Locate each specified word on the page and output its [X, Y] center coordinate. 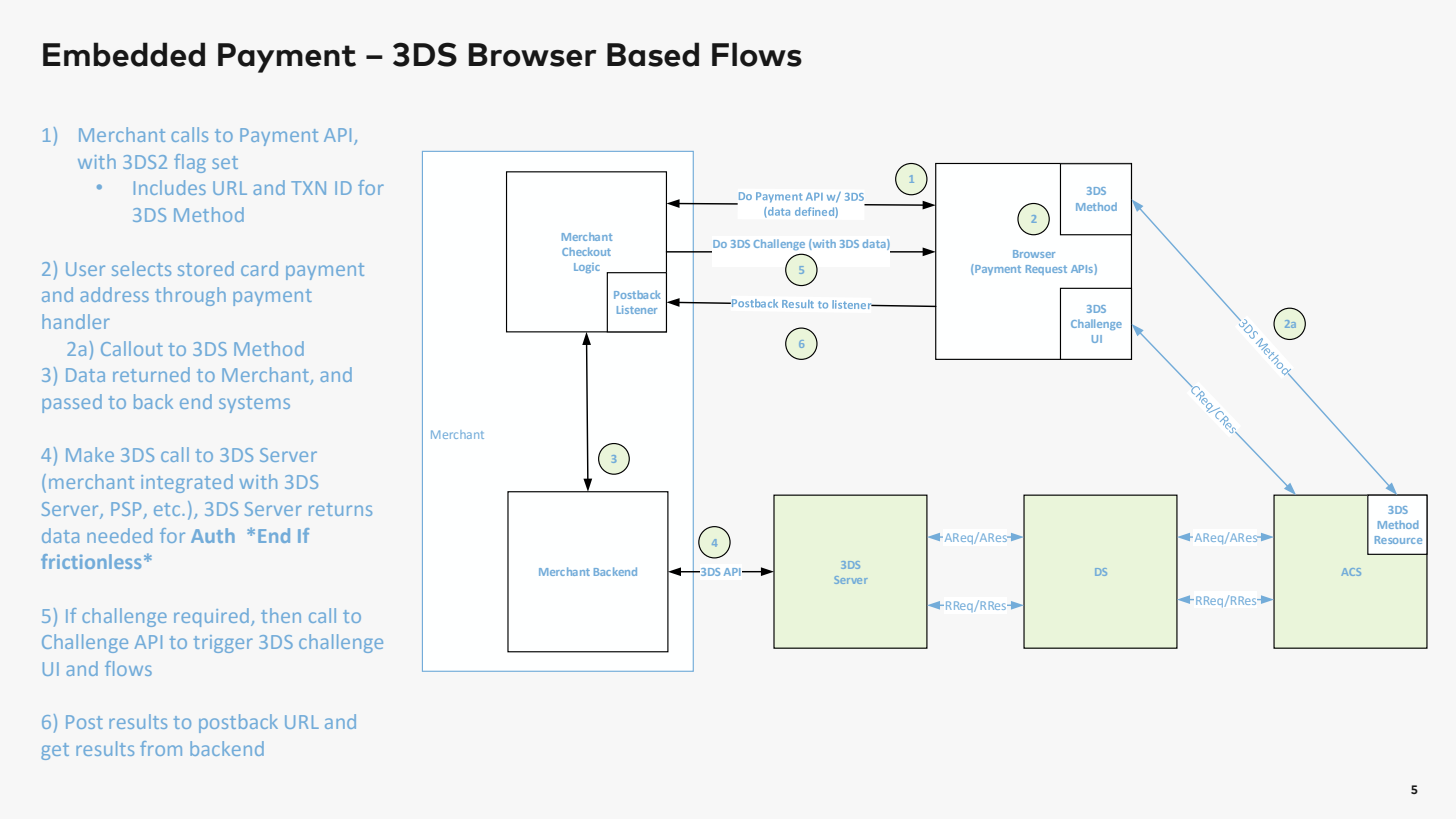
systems [254, 404]
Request [1046, 270]
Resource [1398, 540]
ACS [1351, 572]
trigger [223, 644]
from [161, 748]
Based [653, 54]
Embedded [124, 54]
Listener [637, 310]
